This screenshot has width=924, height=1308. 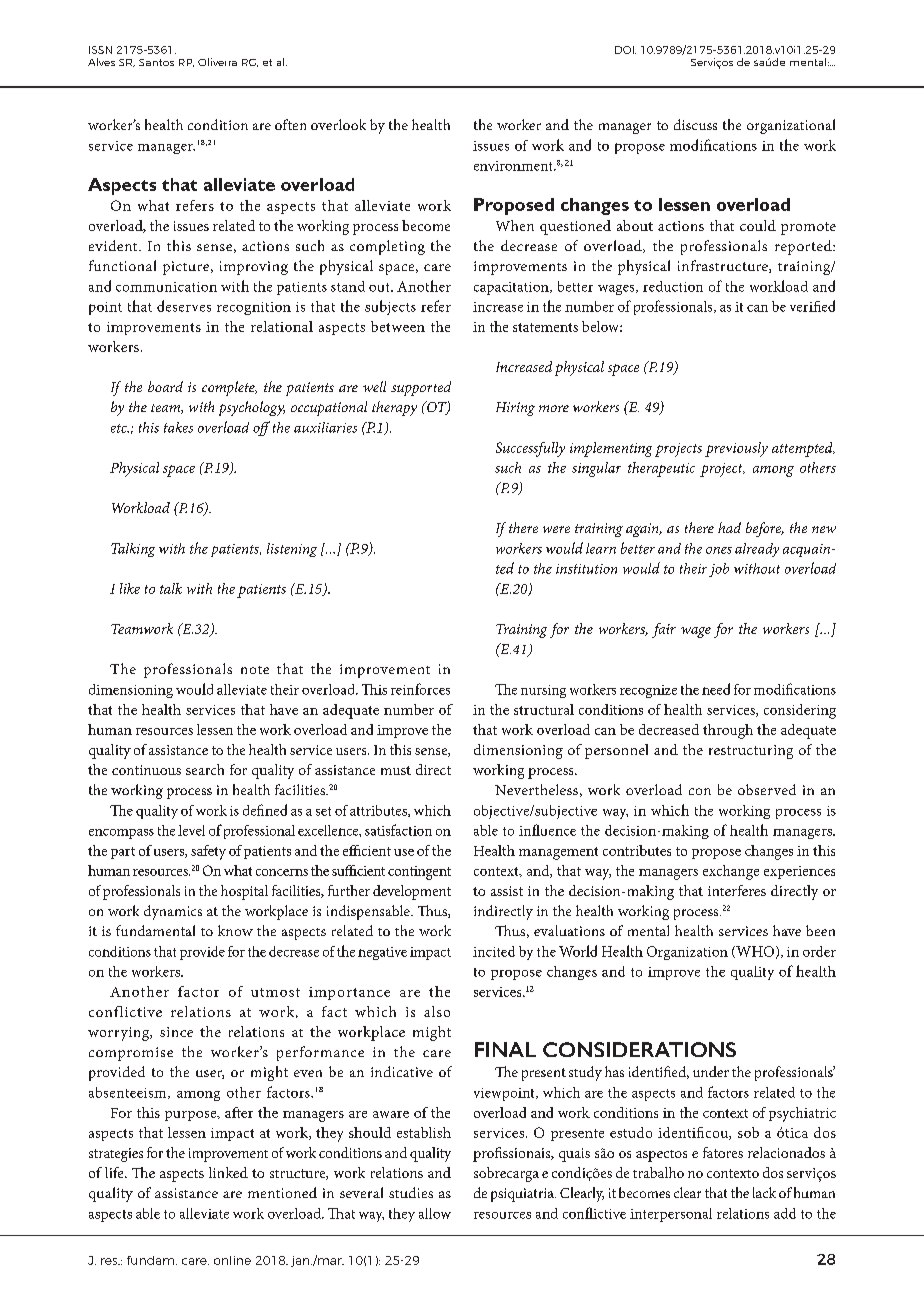 What do you see at coordinates (255, 670) in the screenshot?
I see `note` at bounding box center [255, 670].
